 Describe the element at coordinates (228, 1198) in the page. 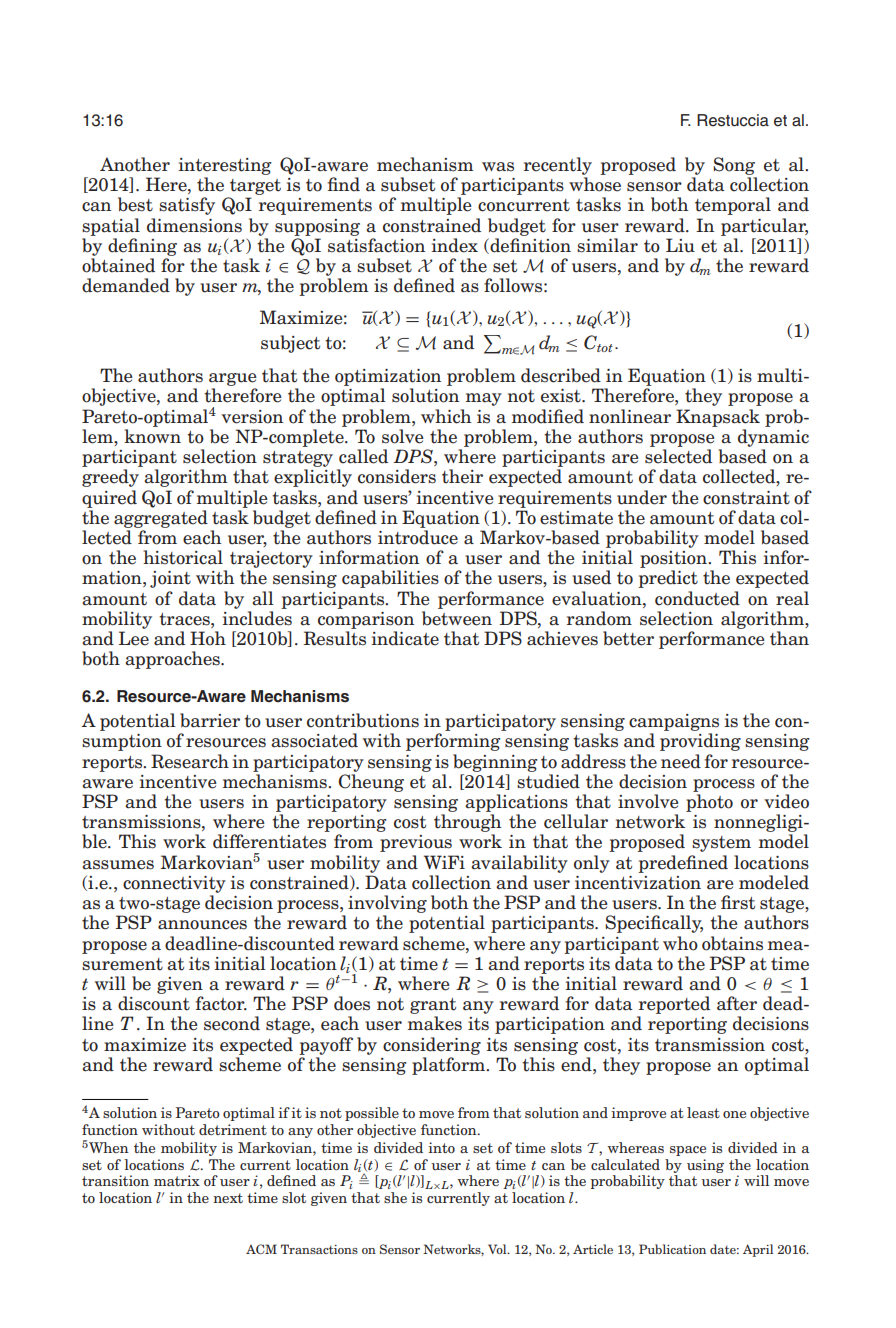

I see `next` at that location.
